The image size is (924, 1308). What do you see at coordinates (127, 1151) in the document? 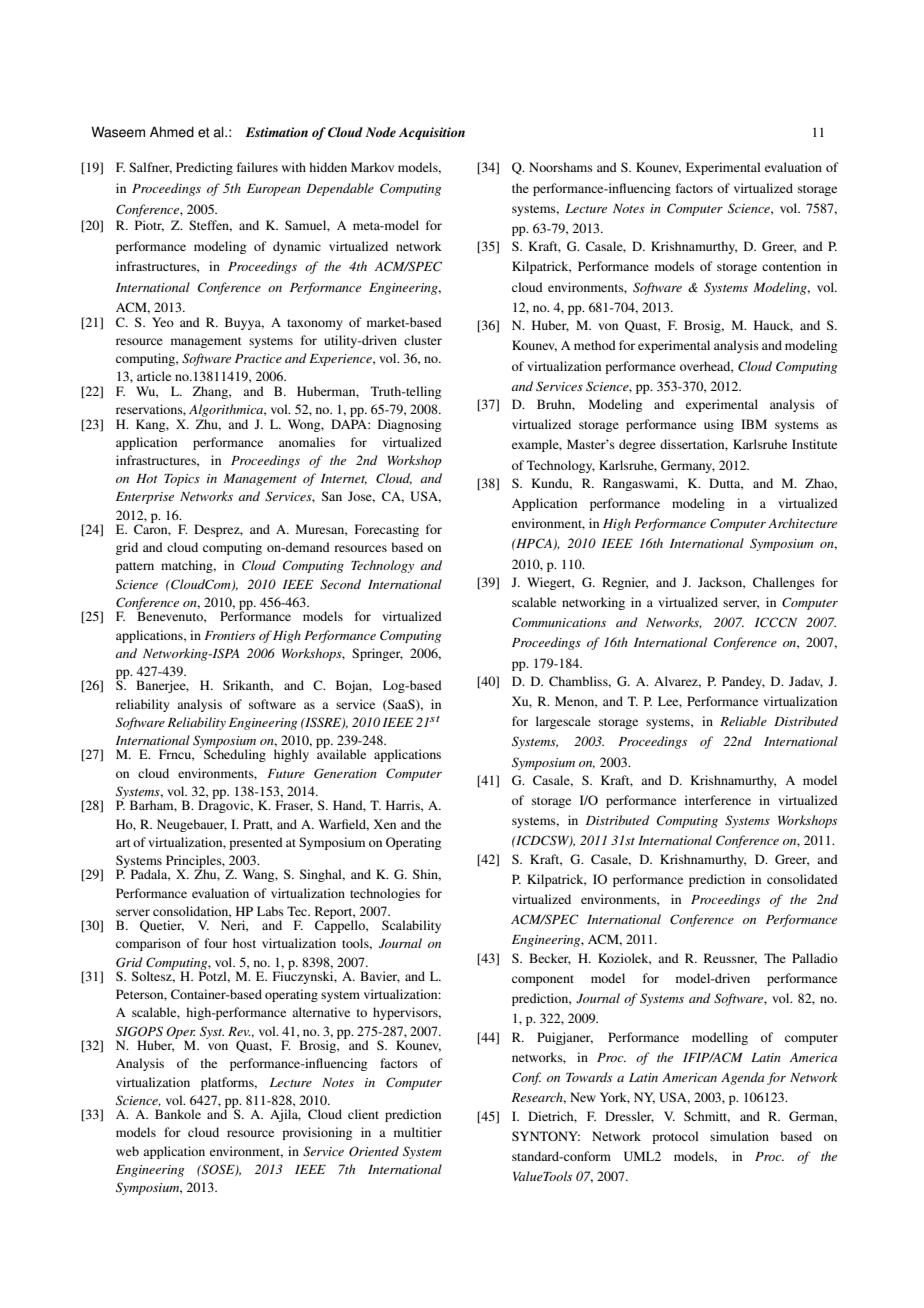
I see `web` at bounding box center [127, 1151].
